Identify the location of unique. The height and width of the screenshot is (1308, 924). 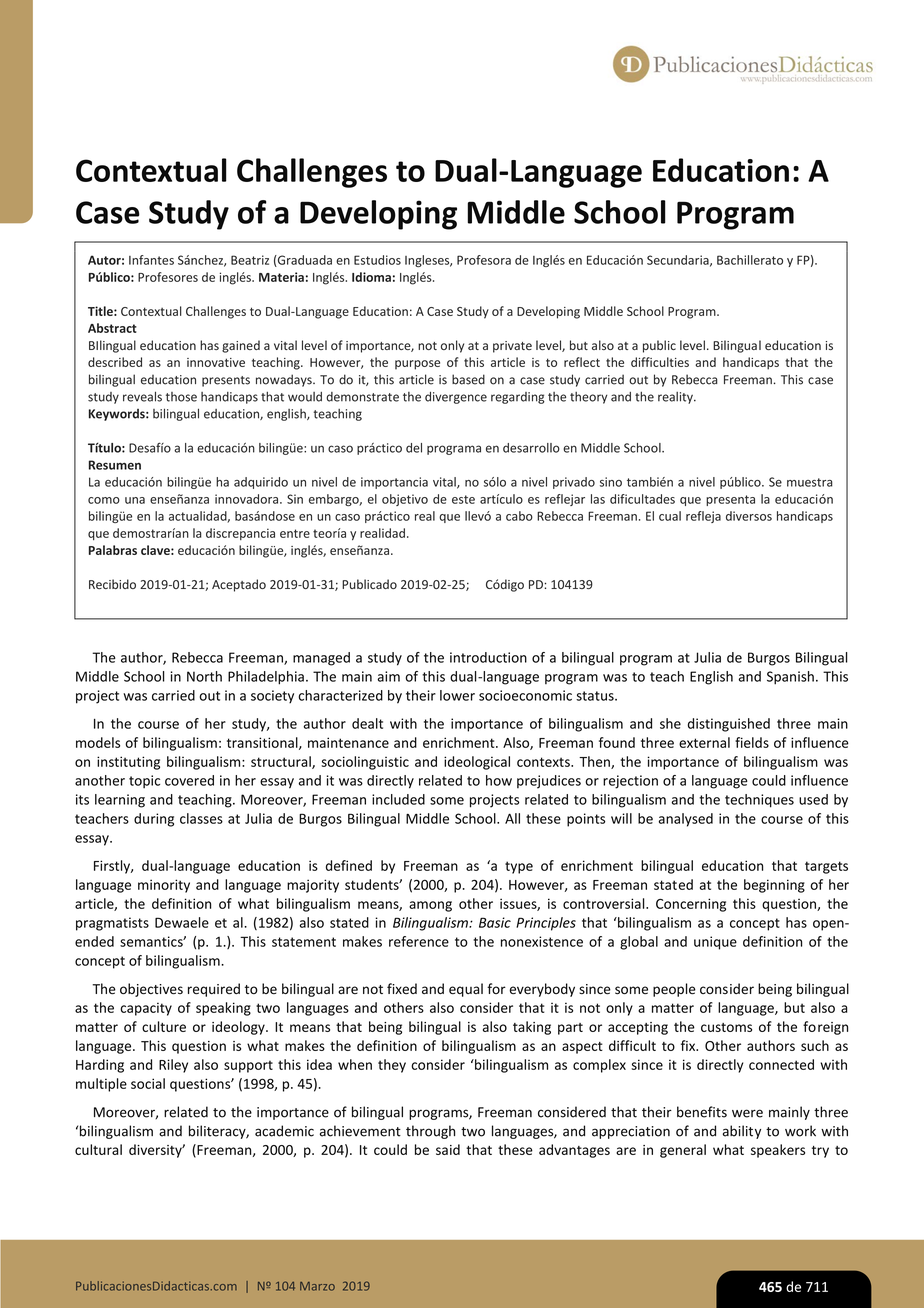
(715, 943).
